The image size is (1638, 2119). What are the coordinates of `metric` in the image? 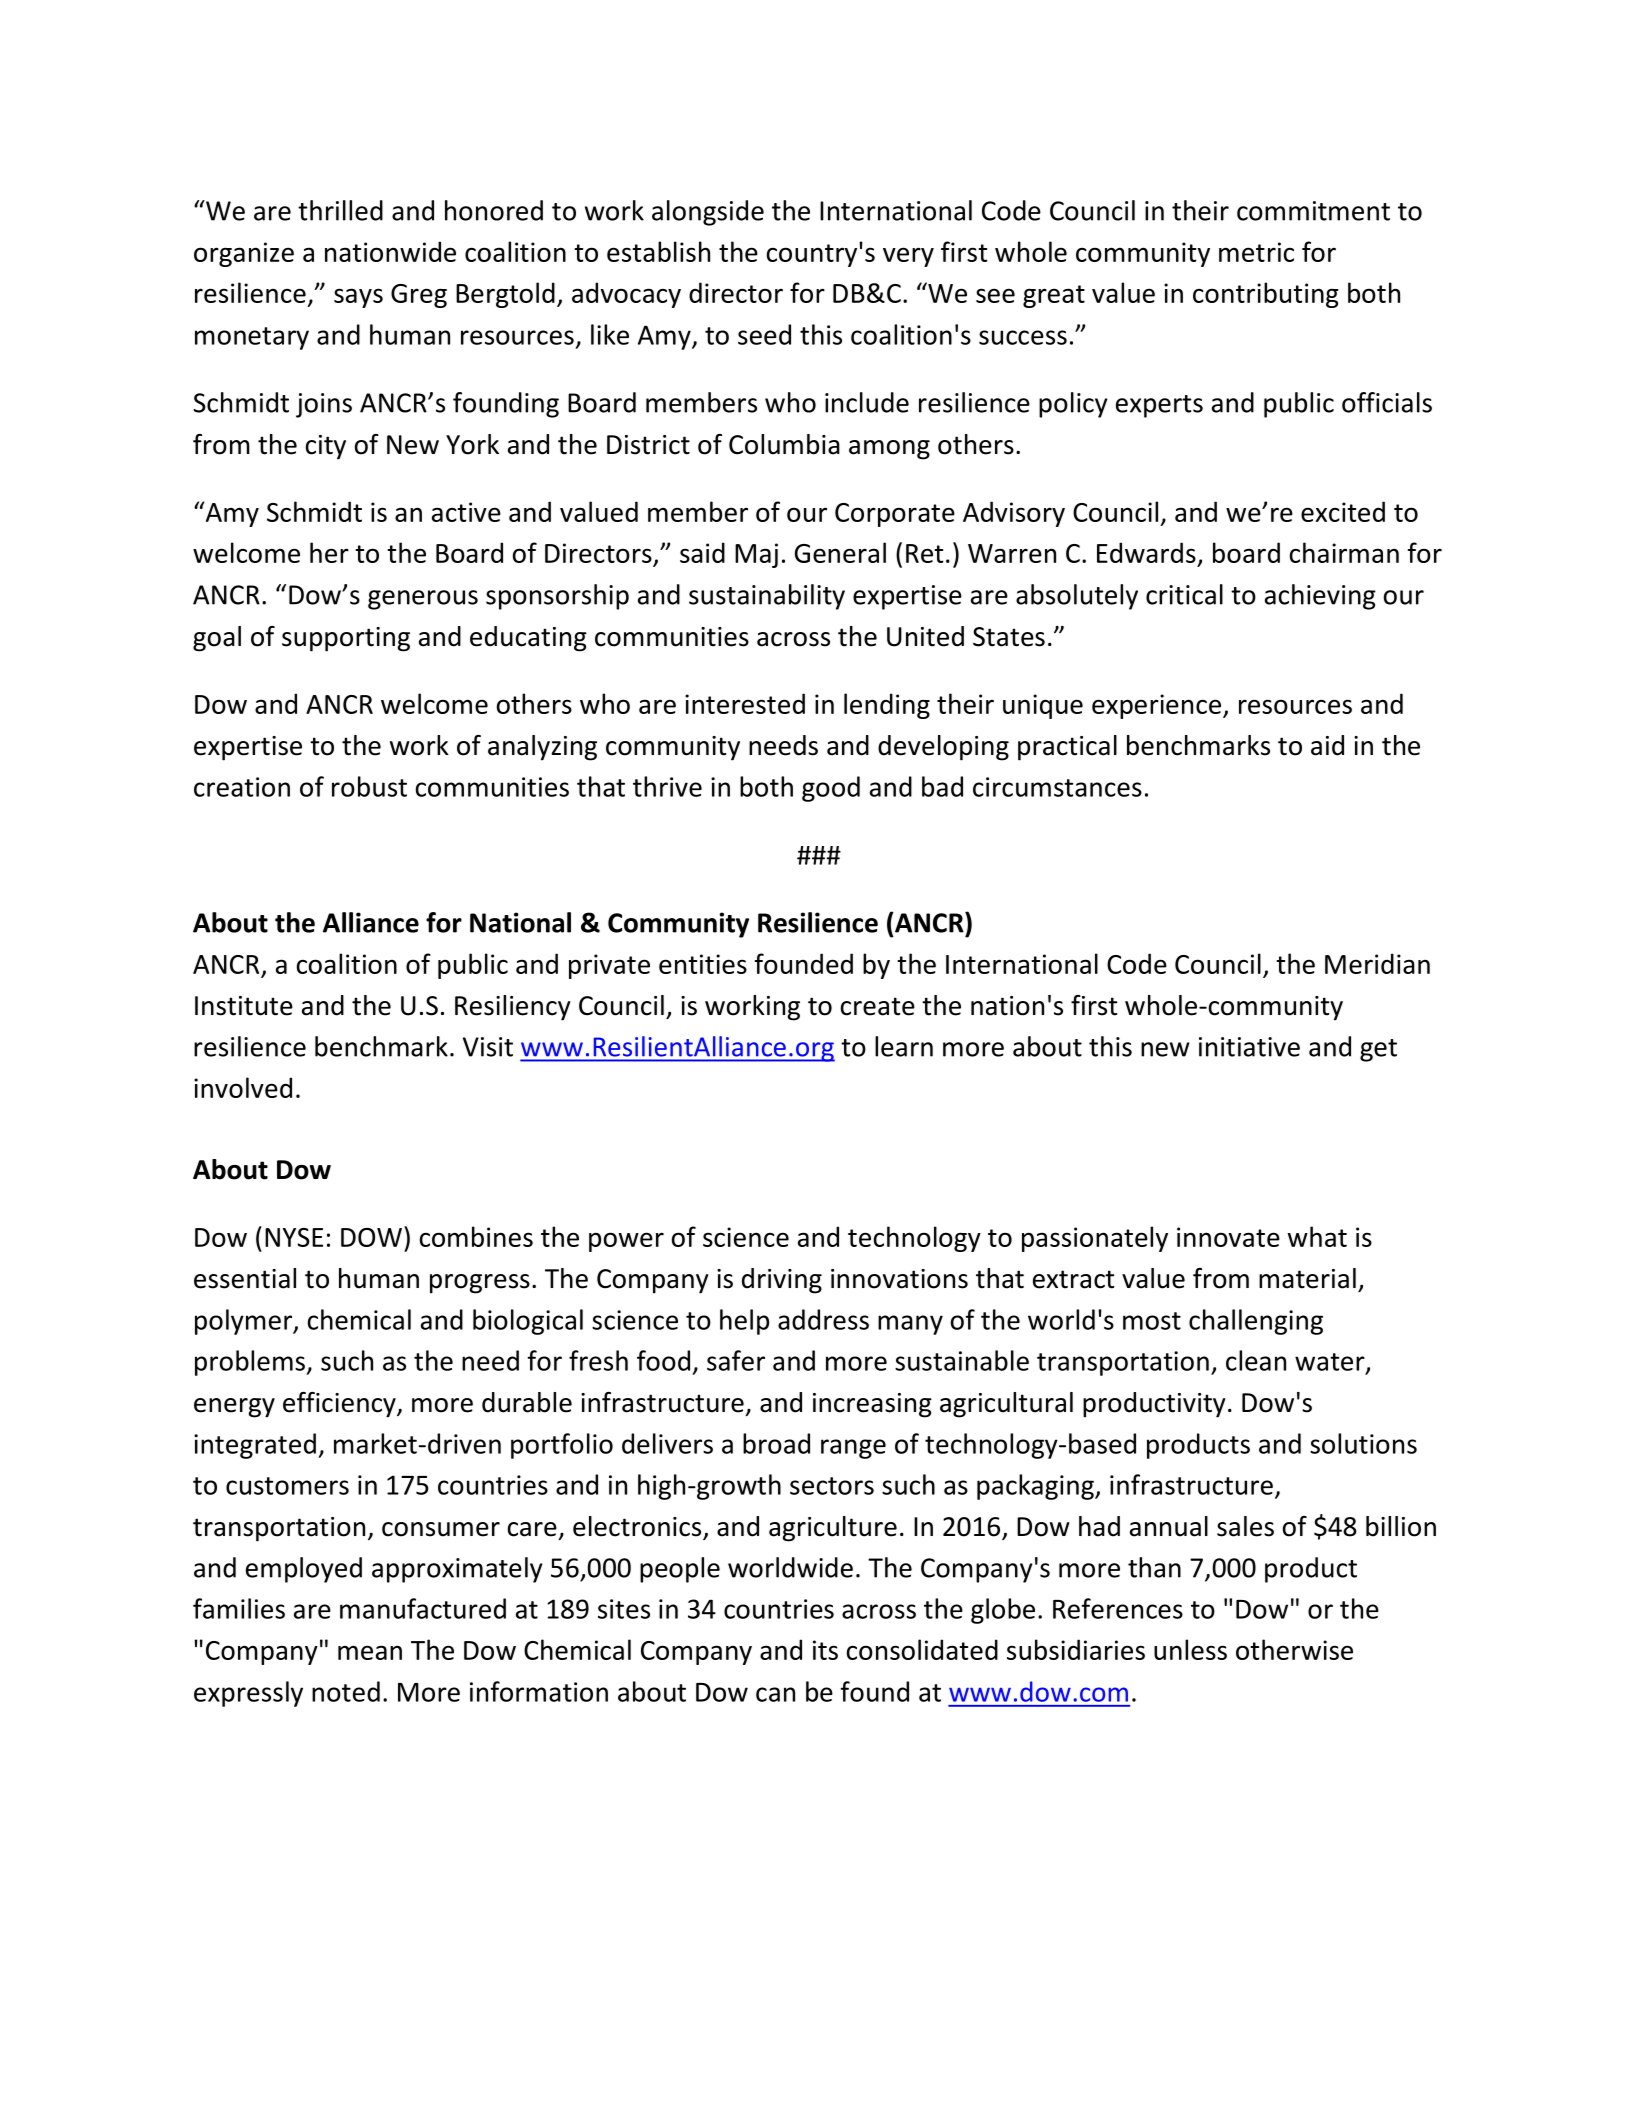 It's located at (1256, 252).
